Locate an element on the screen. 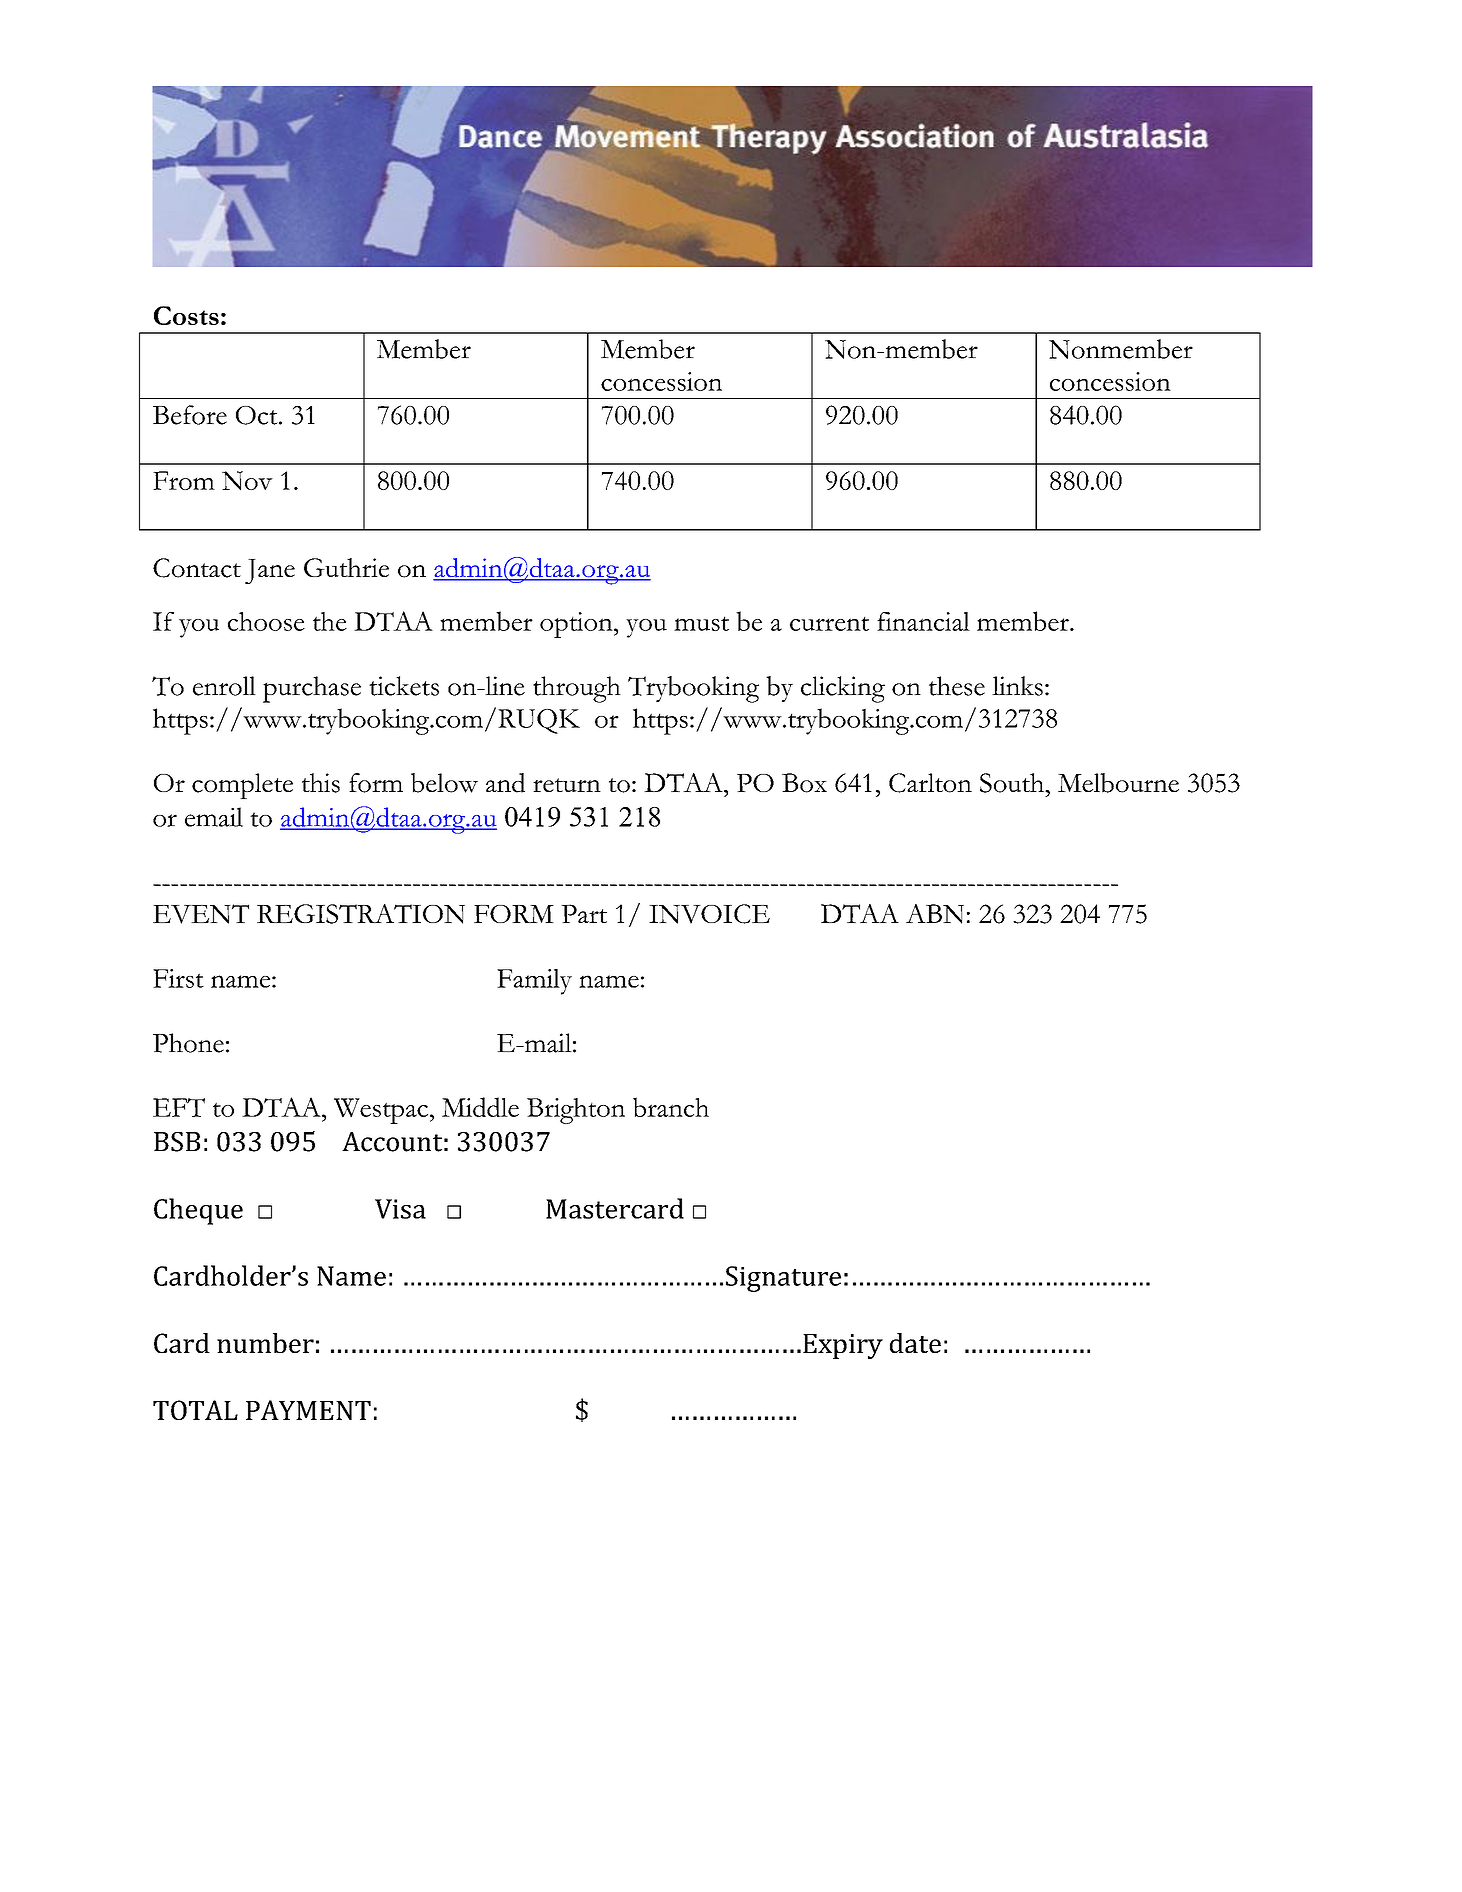 This screenshot has height=1892, width=1462. Expiry is located at coordinates (843, 1346).
